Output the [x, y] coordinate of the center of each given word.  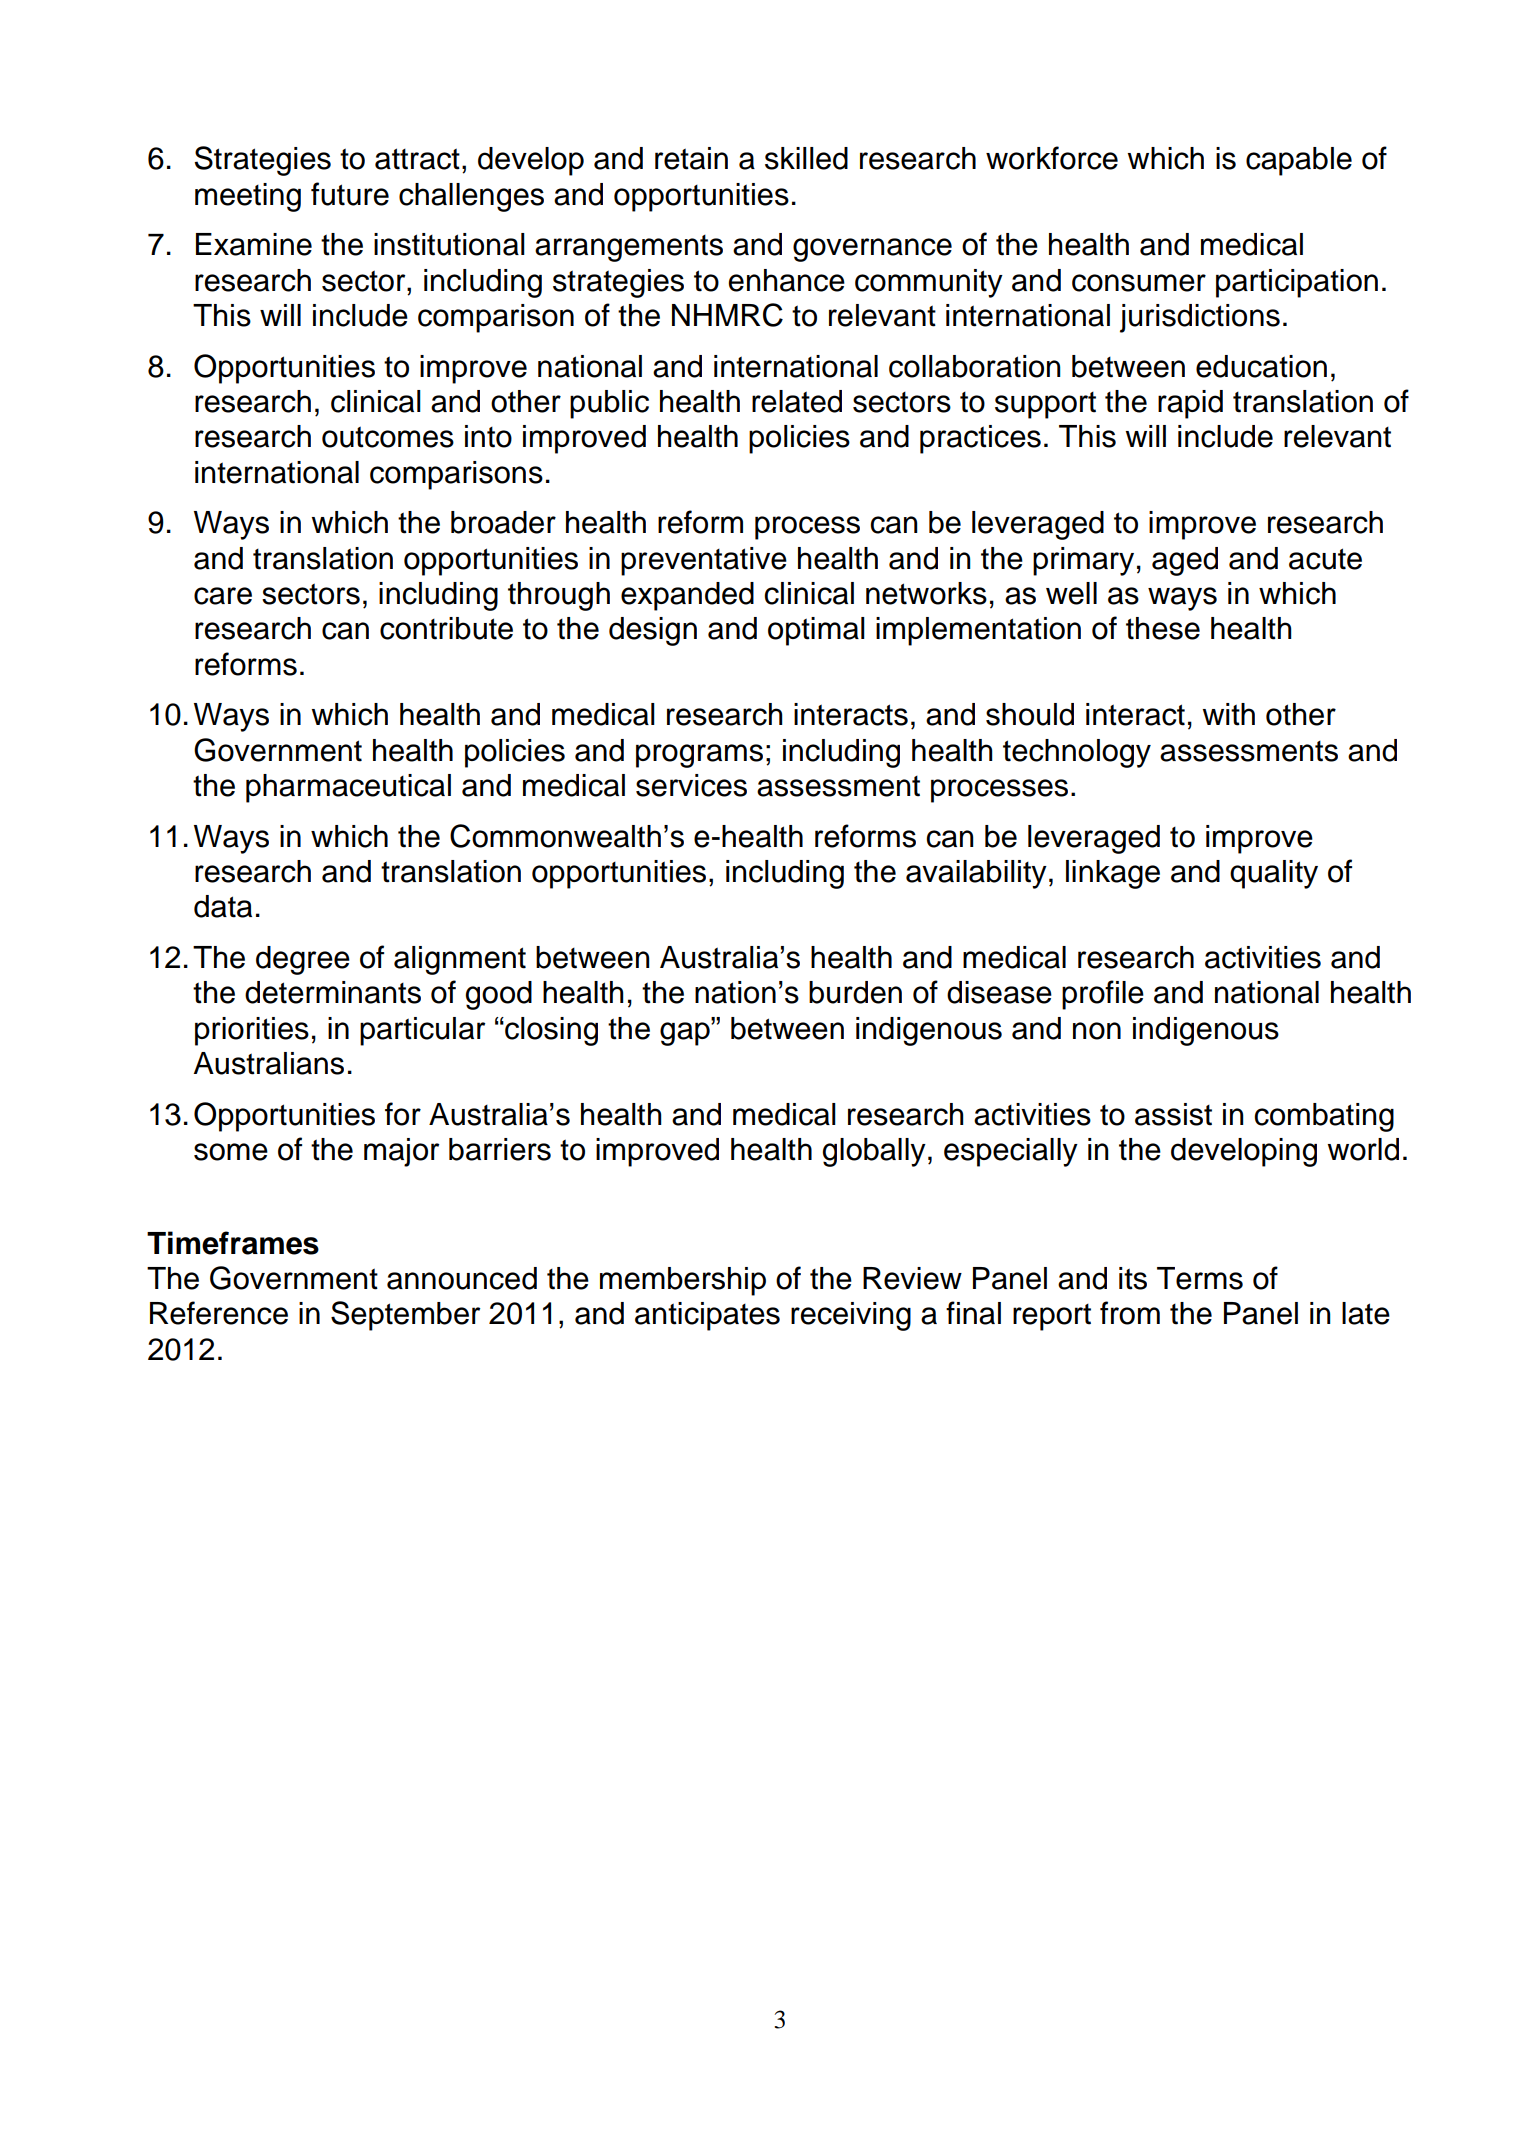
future [350, 194]
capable [1299, 161]
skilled [806, 158]
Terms [1200, 1278]
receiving [851, 1316]
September [405, 1316]
